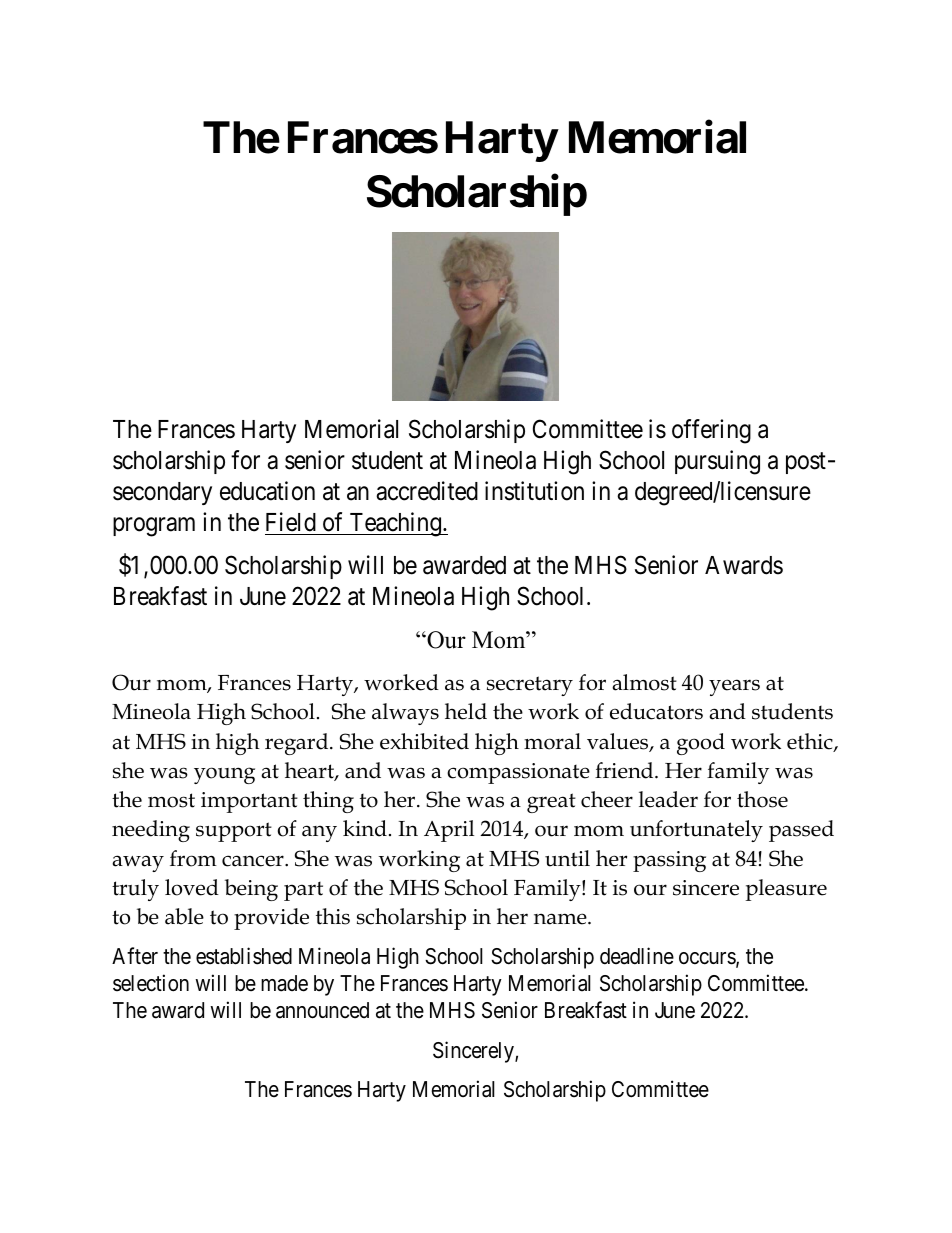 This page has width=952, height=1233. Describe the element at coordinates (637, 956) in the page. I see `deadline` at that location.
